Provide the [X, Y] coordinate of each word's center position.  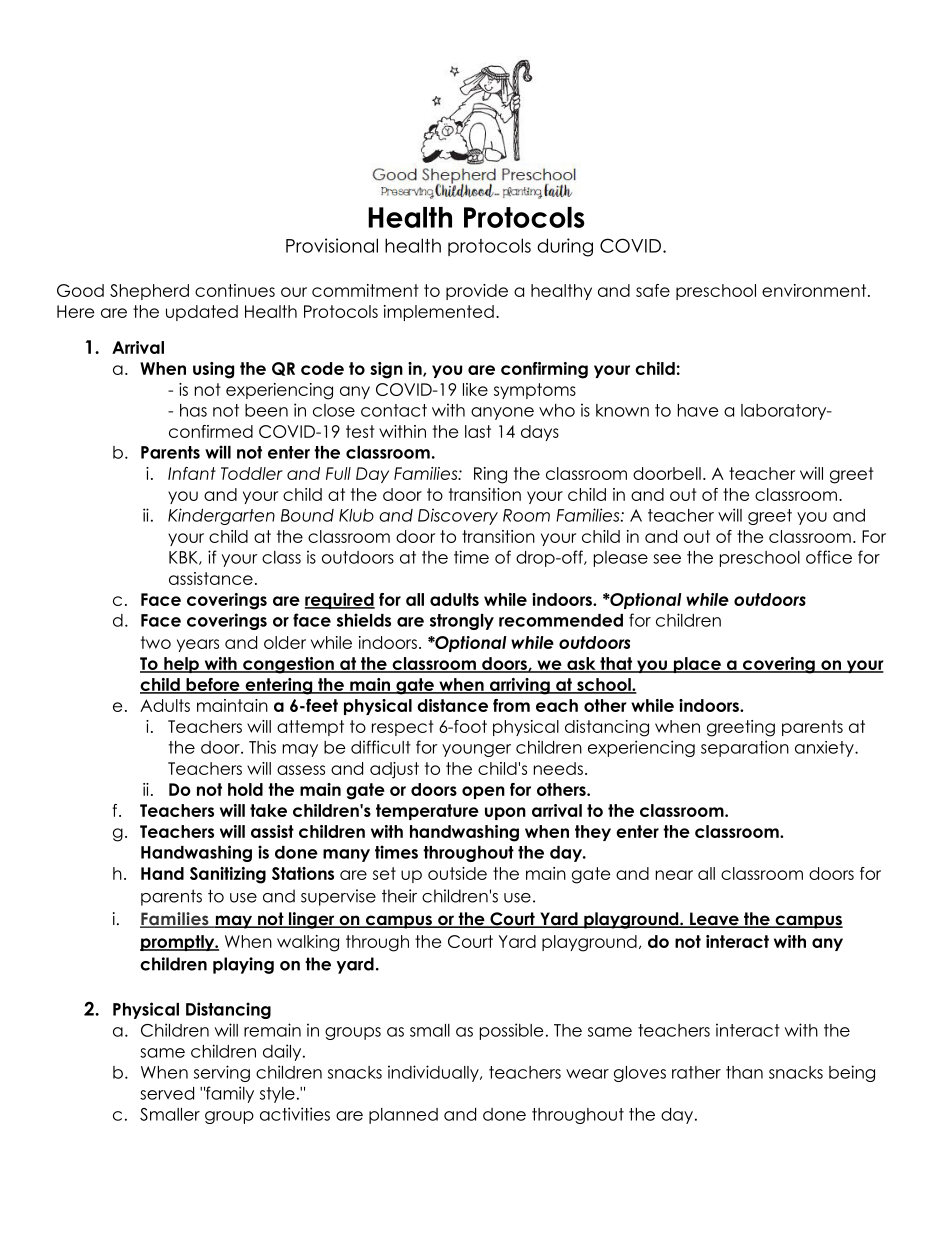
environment [815, 290]
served [167, 1093]
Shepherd [149, 292]
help [181, 665]
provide [477, 292]
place [697, 665]
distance [452, 705]
